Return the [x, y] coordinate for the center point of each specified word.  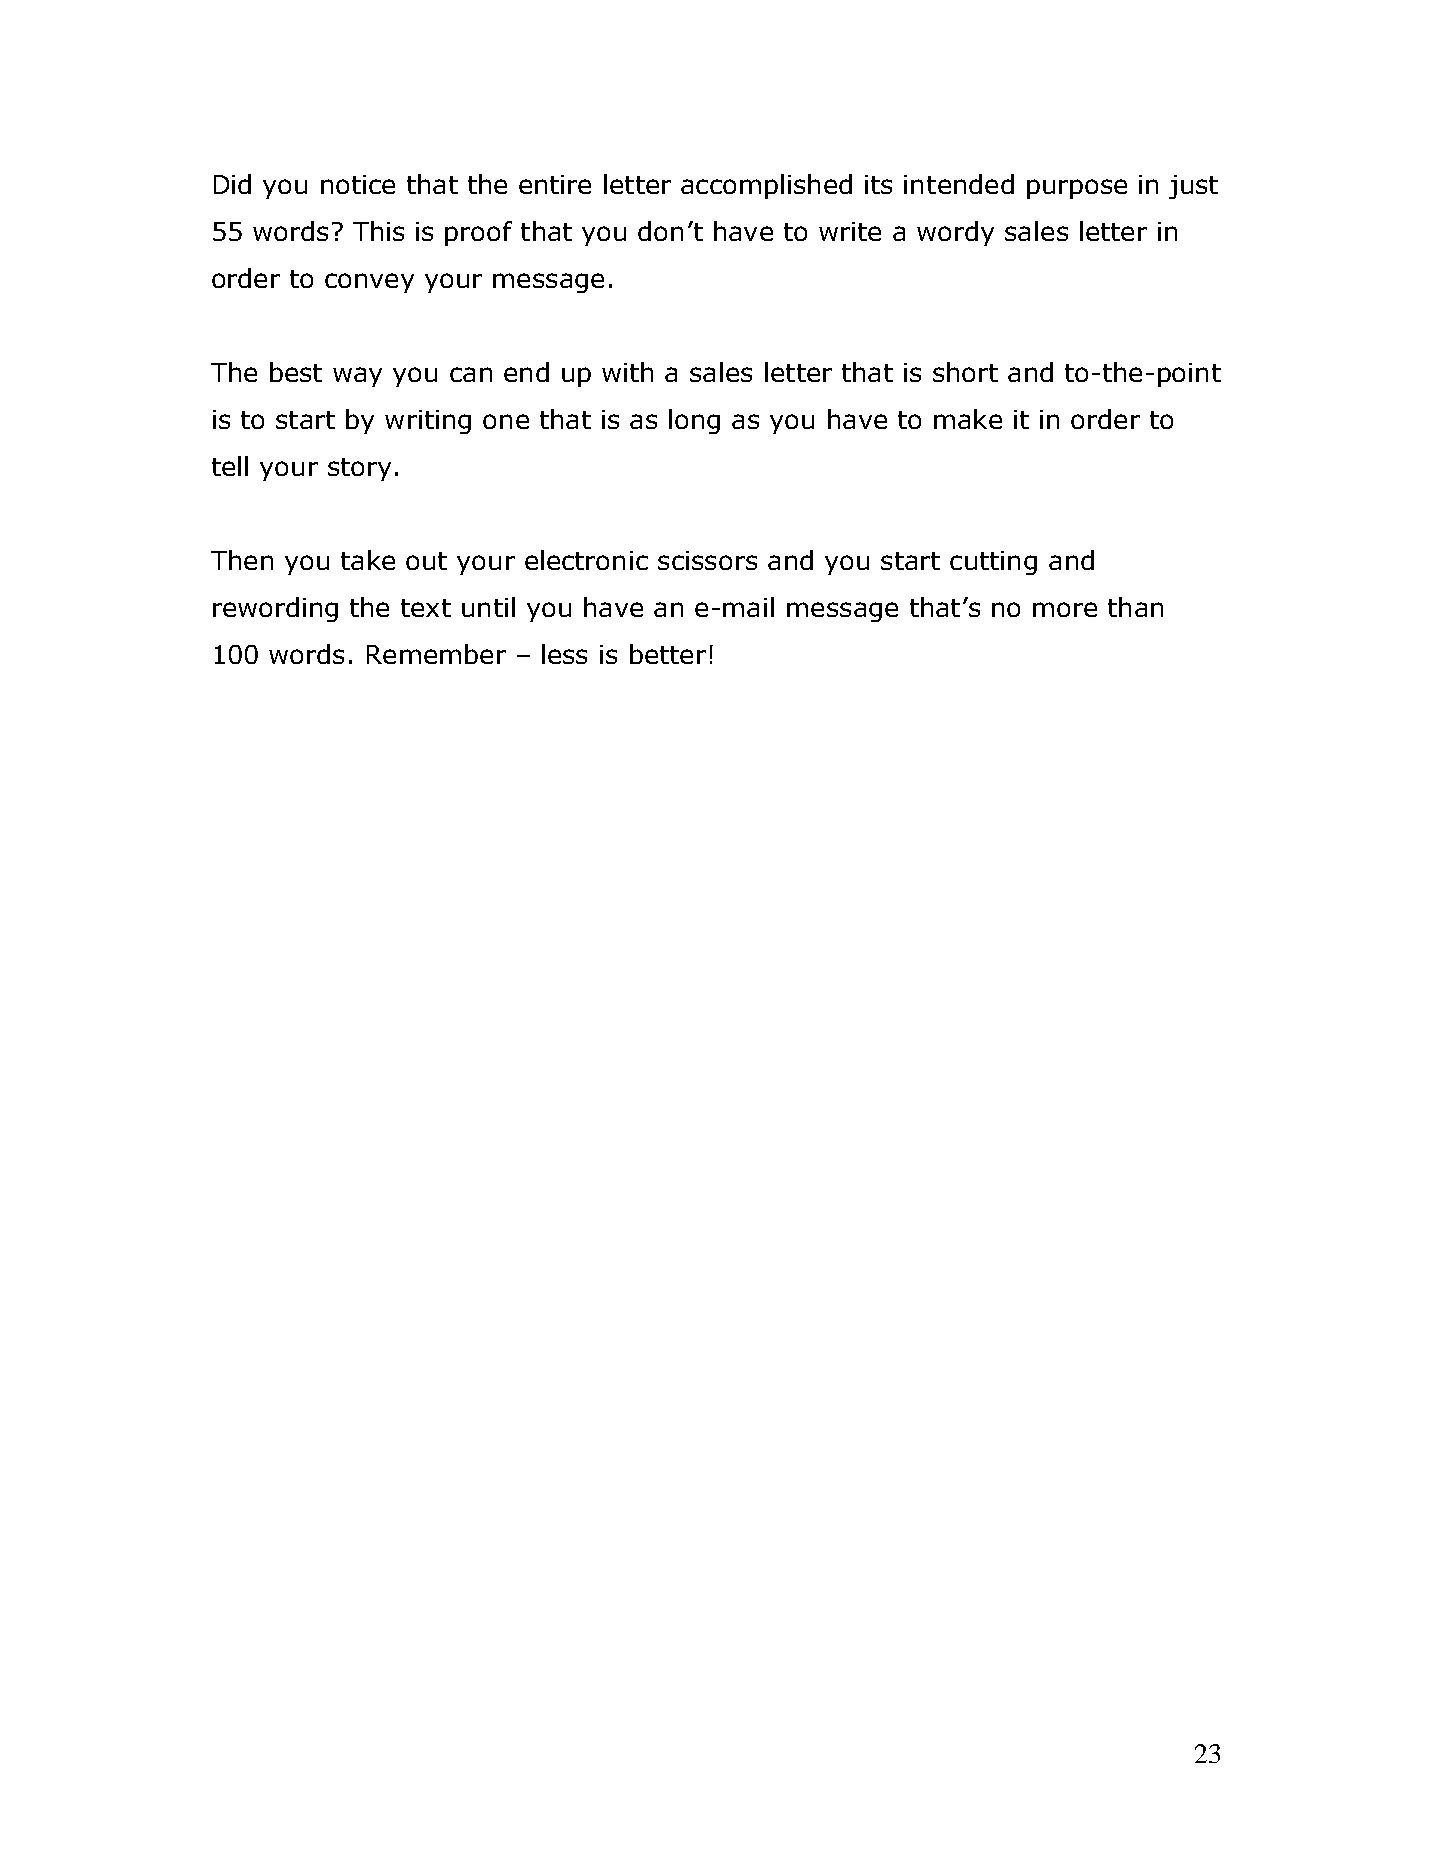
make [968, 419]
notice [358, 184]
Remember [436, 654]
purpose [1077, 189]
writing [428, 422]
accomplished [766, 186]
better [668, 654]
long [694, 421]
